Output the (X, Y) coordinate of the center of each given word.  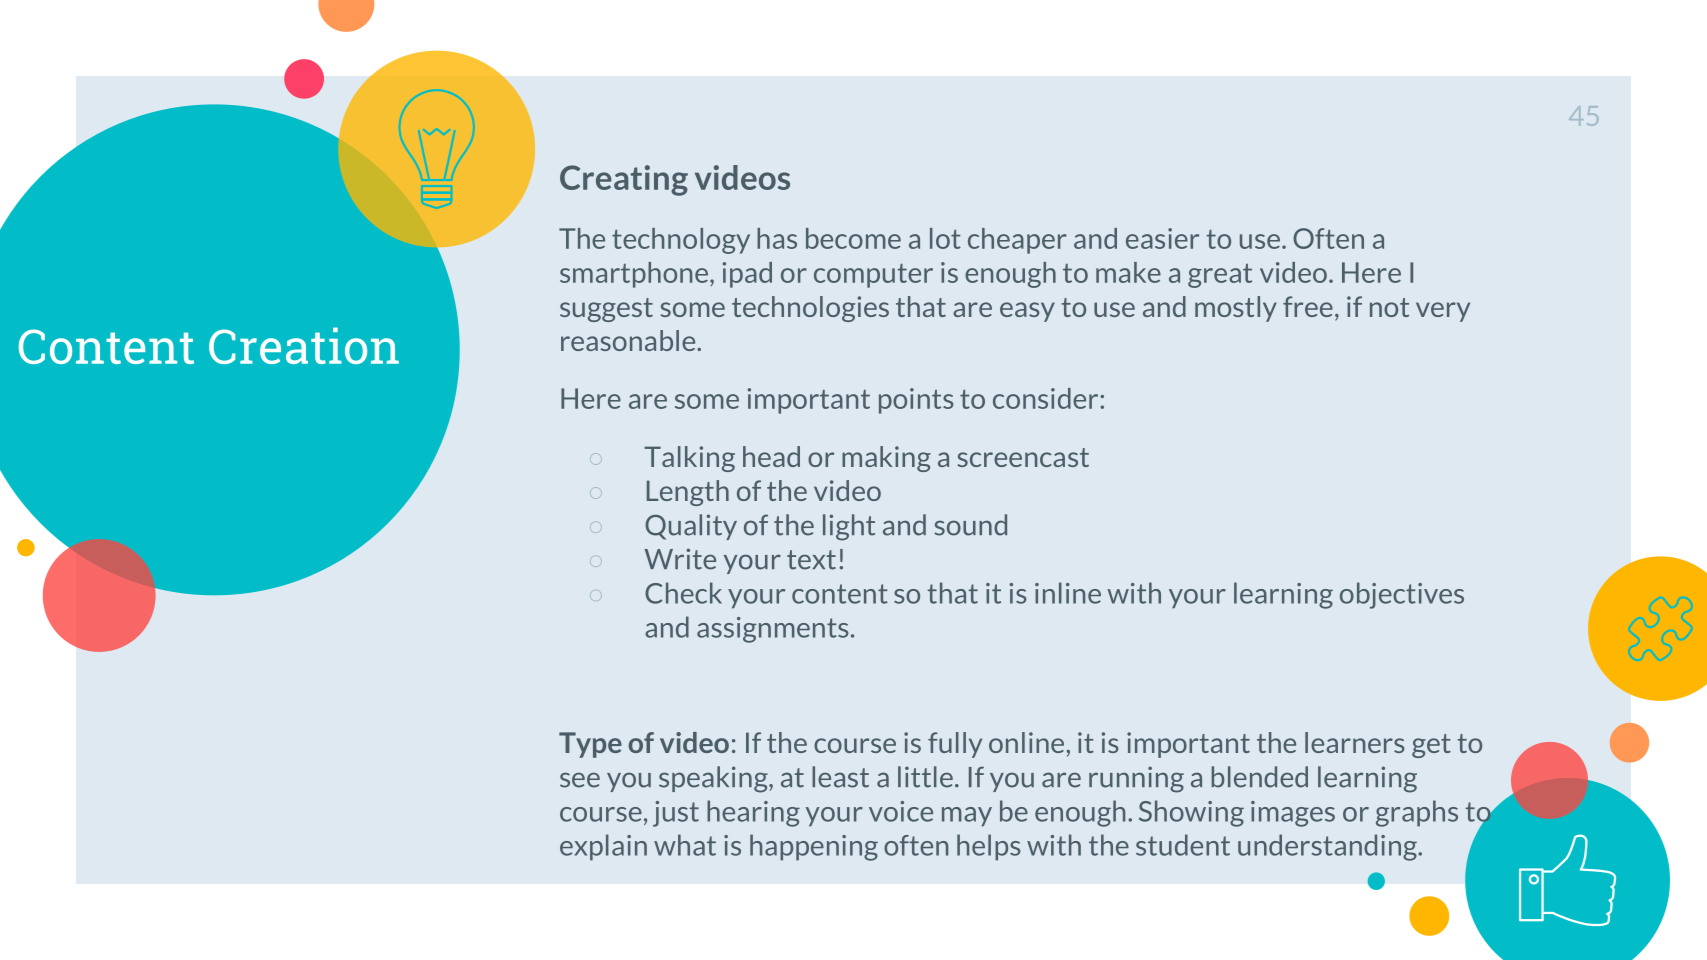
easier (1162, 238)
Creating (624, 180)
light (849, 527)
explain (603, 847)
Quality (691, 527)
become (853, 238)
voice (901, 811)
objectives (1402, 595)
